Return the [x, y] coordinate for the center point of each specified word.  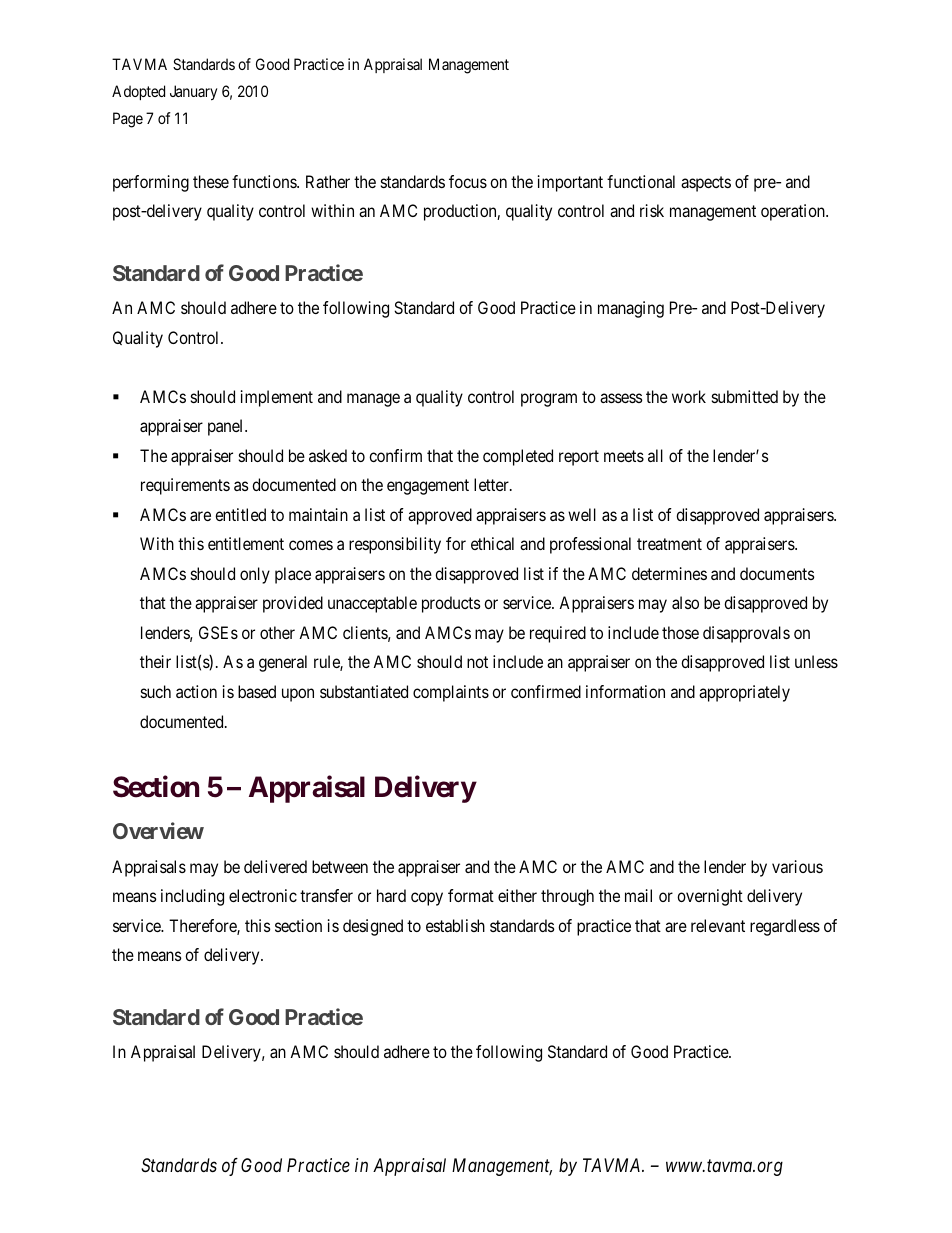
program [549, 400]
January [193, 93]
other [277, 632]
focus [468, 181]
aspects [706, 184]
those [680, 632]
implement [277, 398]
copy [427, 899]
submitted [745, 396]
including [192, 897]
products [451, 604]
